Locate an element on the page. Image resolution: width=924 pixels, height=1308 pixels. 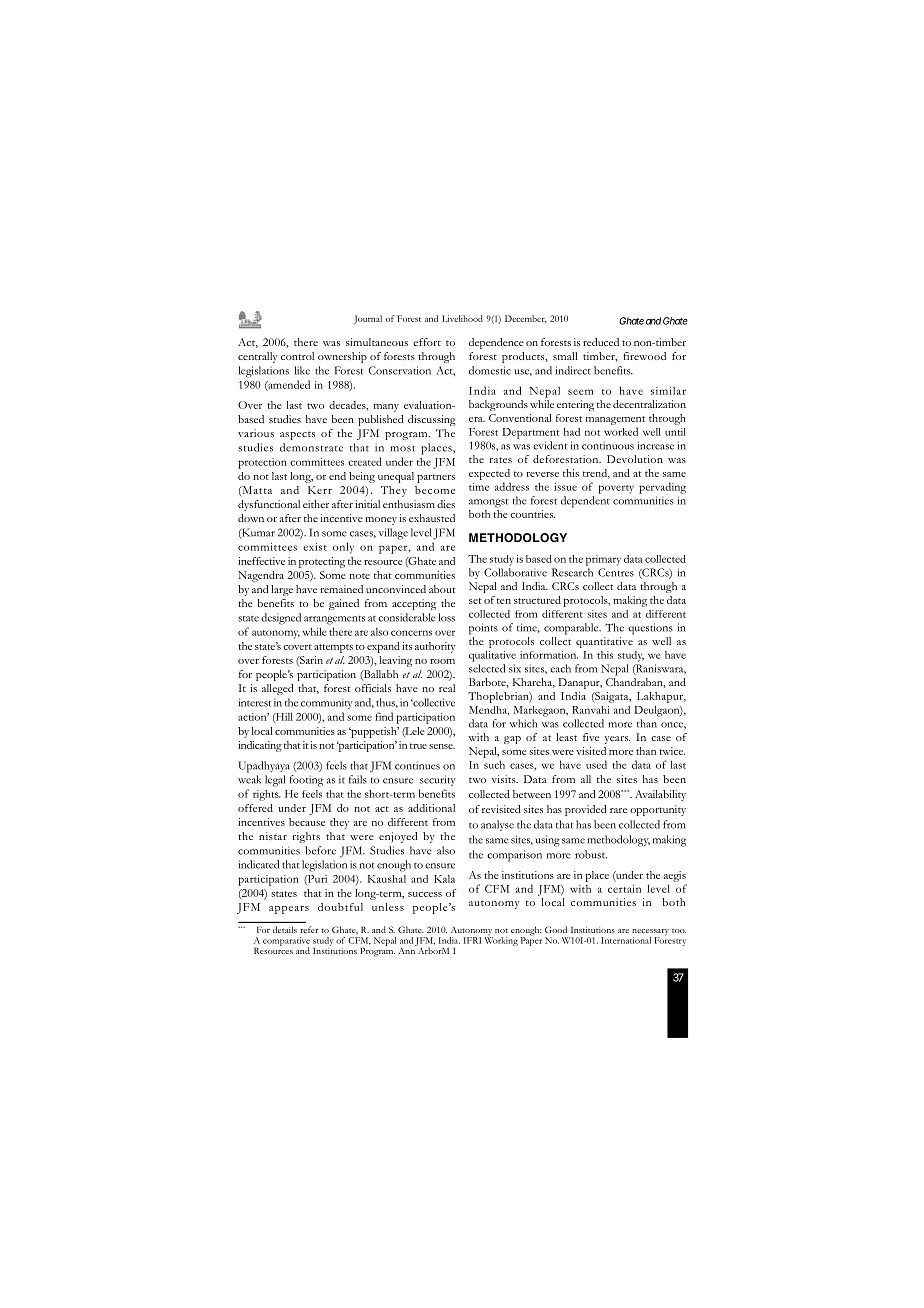
Livelihood is located at coordinates (462, 318).
